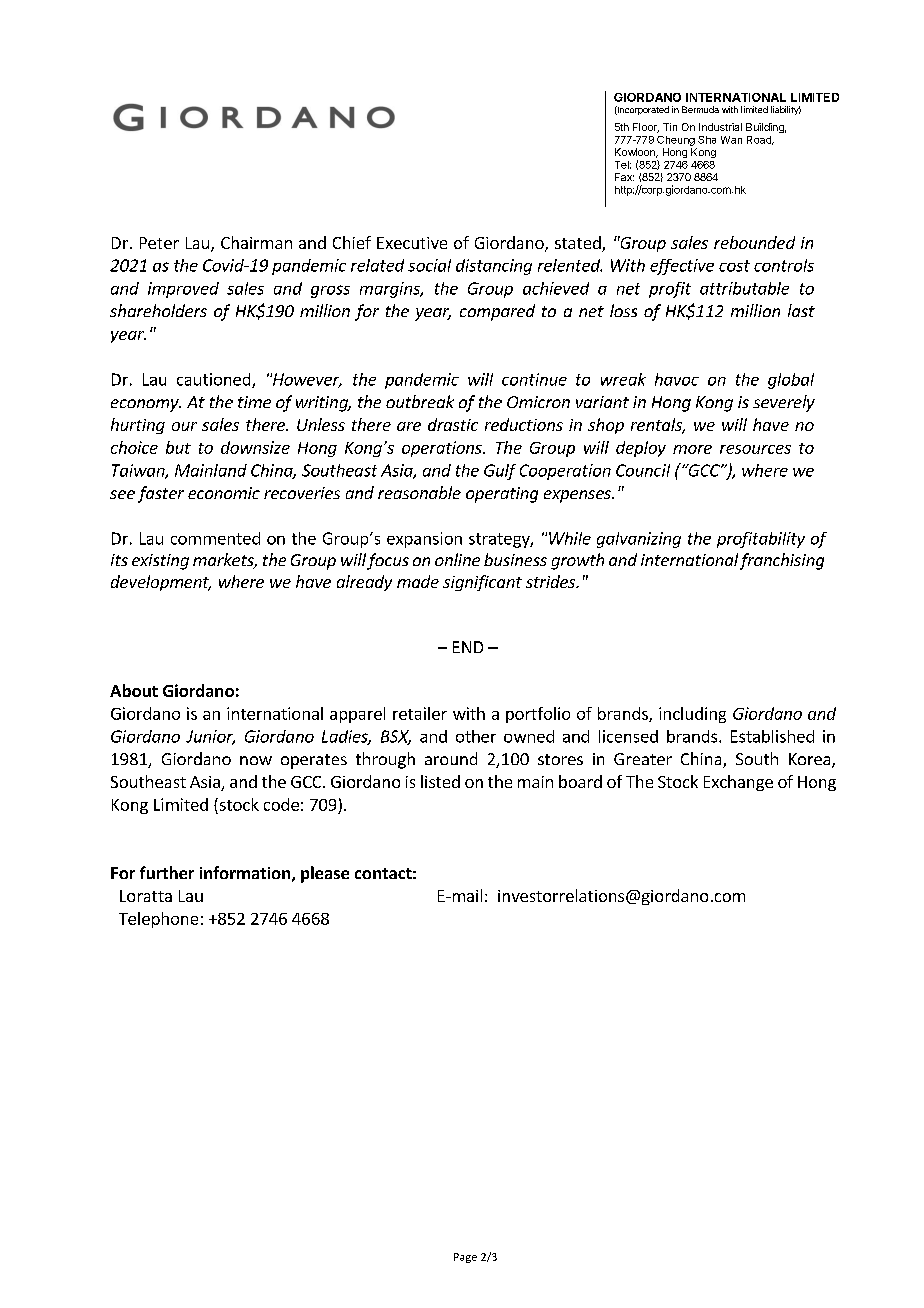 The width and height of the screenshot is (924, 1308). Describe the element at coordinates (325, 874) in the screenshot. I see `please` at that location.
